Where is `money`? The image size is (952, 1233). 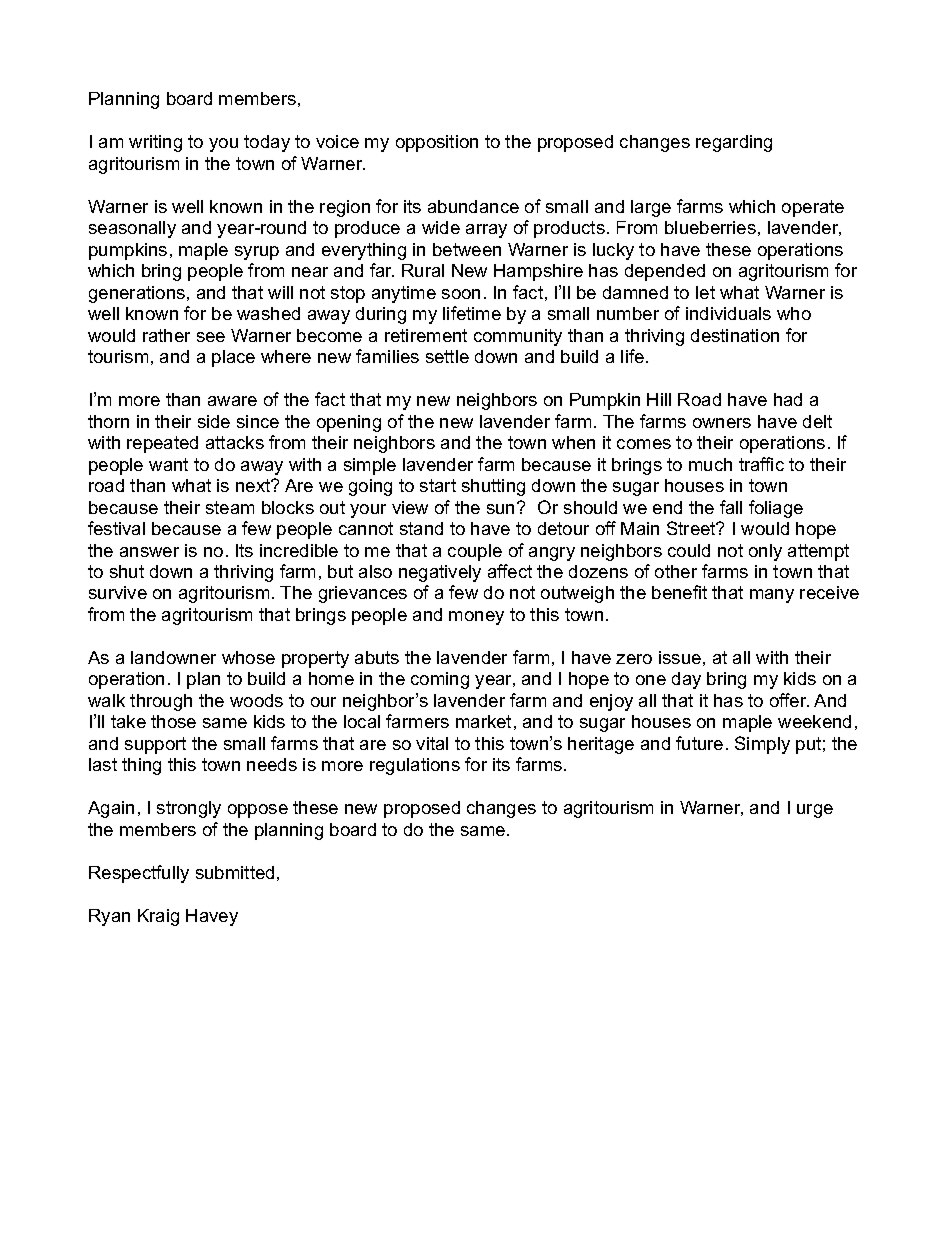 money is located at coordinates (476, 618).
